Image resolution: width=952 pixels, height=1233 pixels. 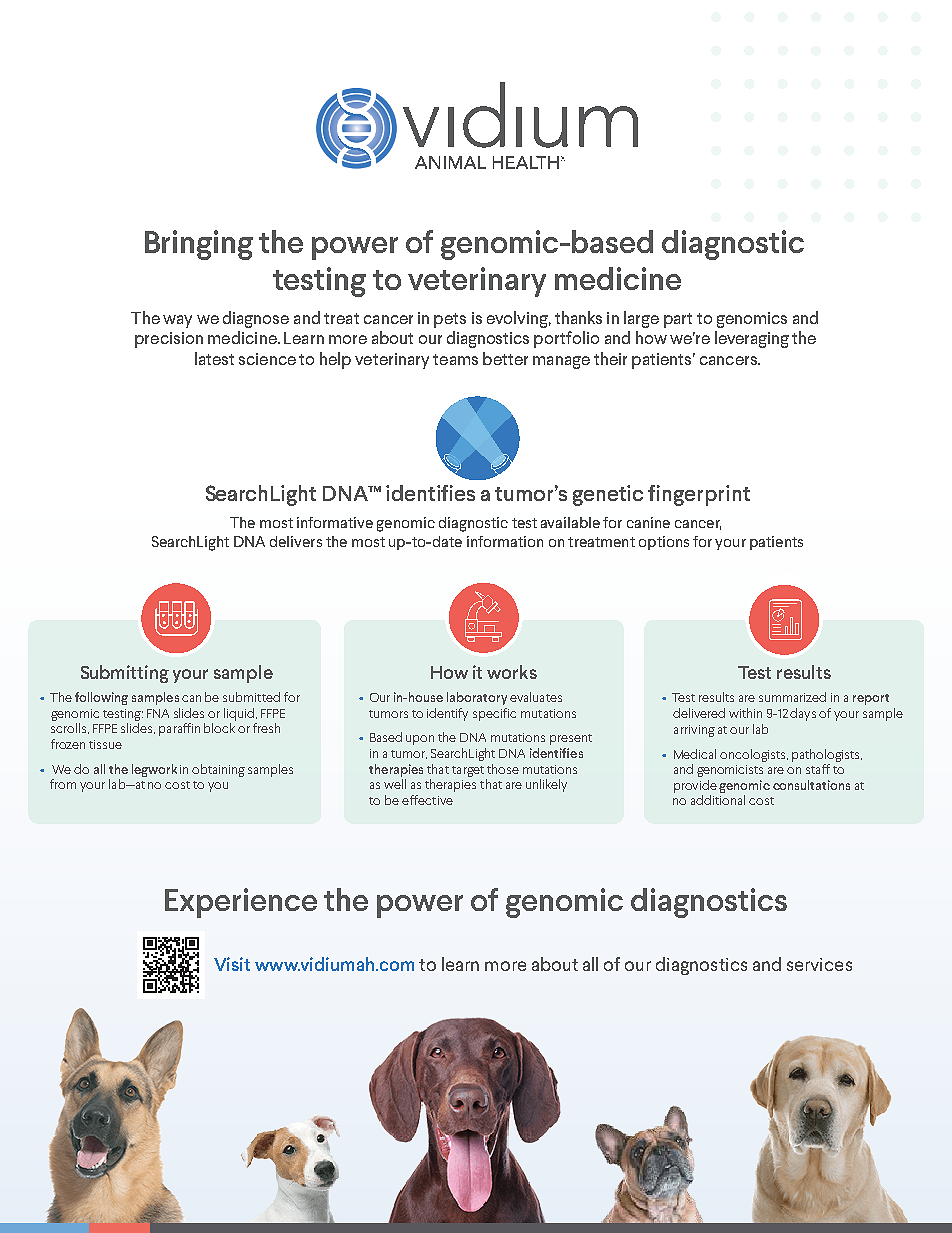 What do you see at coordinates (199, 245) in the document?
I see `Bringing` at bounding box center [199, 245].
